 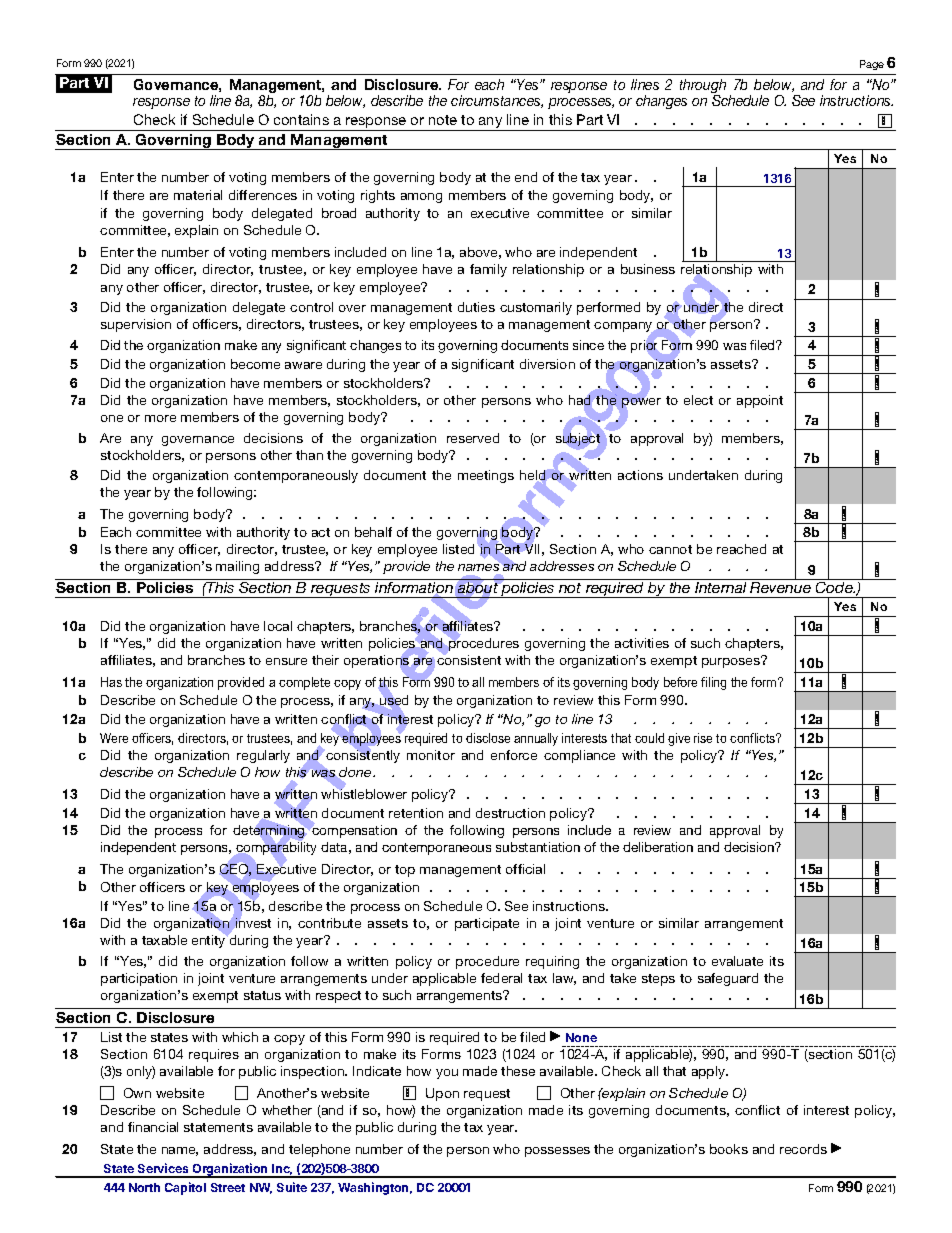 I want to click on through, so click(x=703, y=87).
